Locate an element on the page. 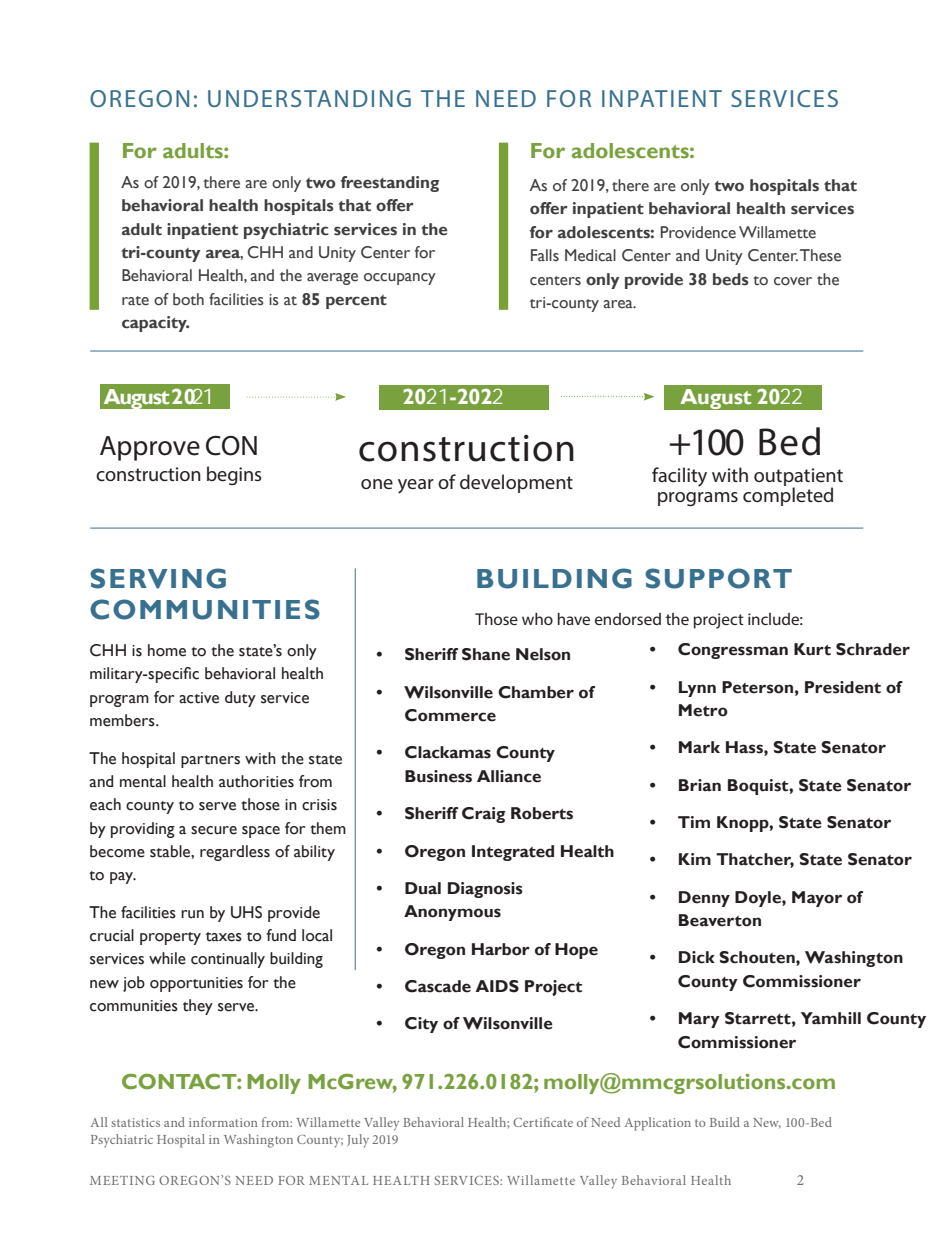  information is located at coordinates (223, 1122).
